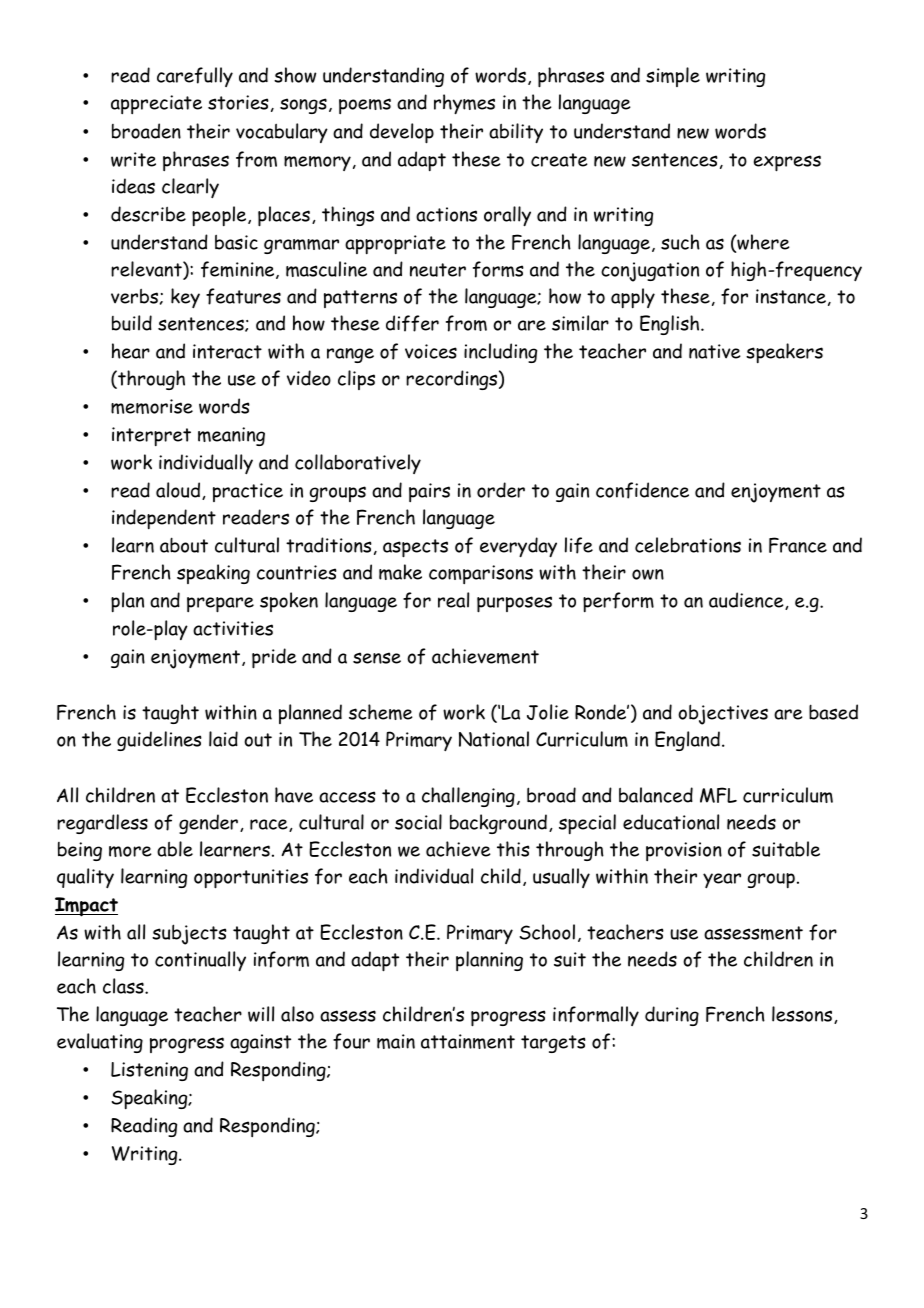 This screenshot has height=1308, width=924. Describe the element at coordinates (468, 797) in the screenshot. I see `challenging` at that location.
